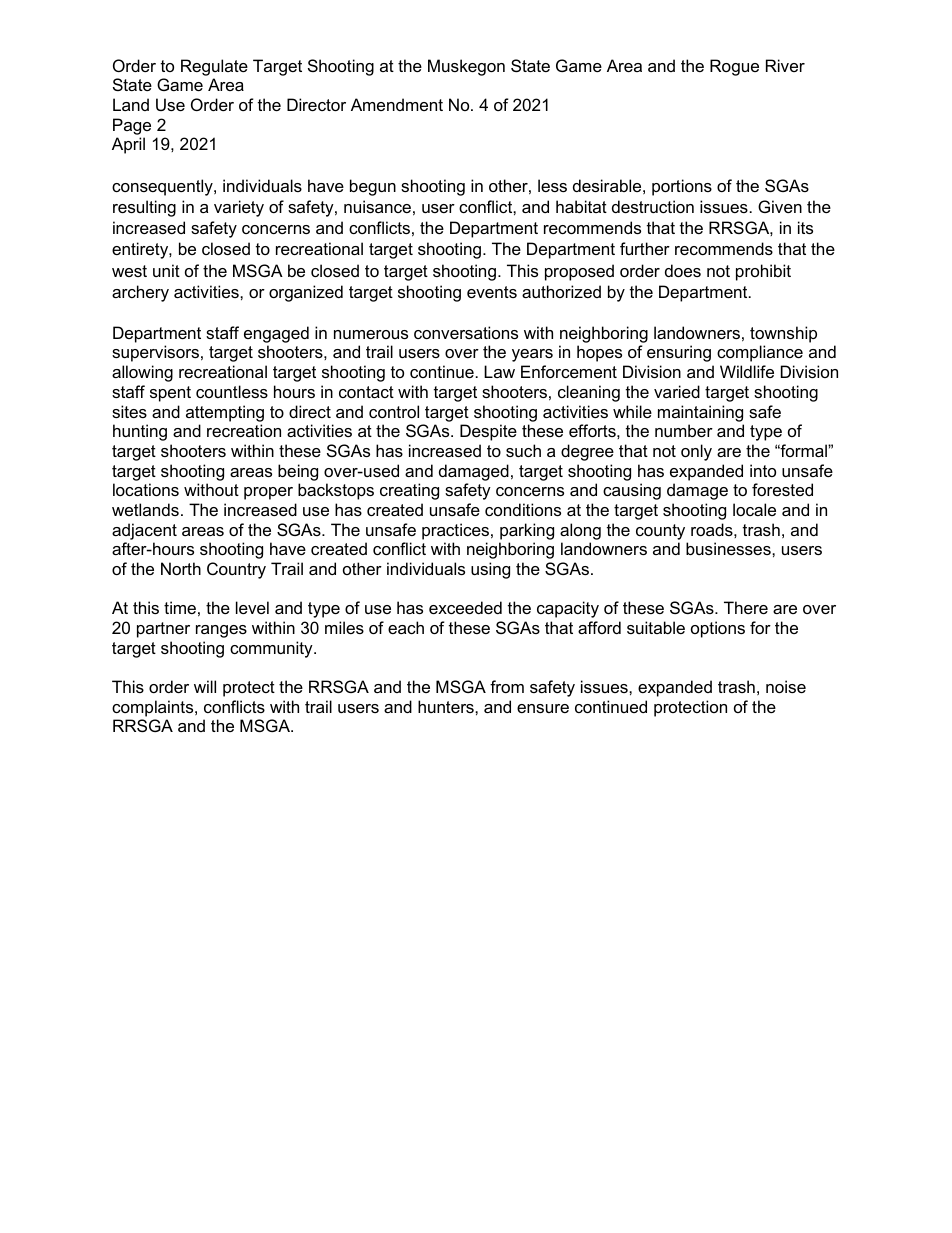 Image resolution: width=952 pixels, height=1233 pixels. What do you see at coordinates (763, 470) in the image?
I see `into` at bounding box center [763, 470].
